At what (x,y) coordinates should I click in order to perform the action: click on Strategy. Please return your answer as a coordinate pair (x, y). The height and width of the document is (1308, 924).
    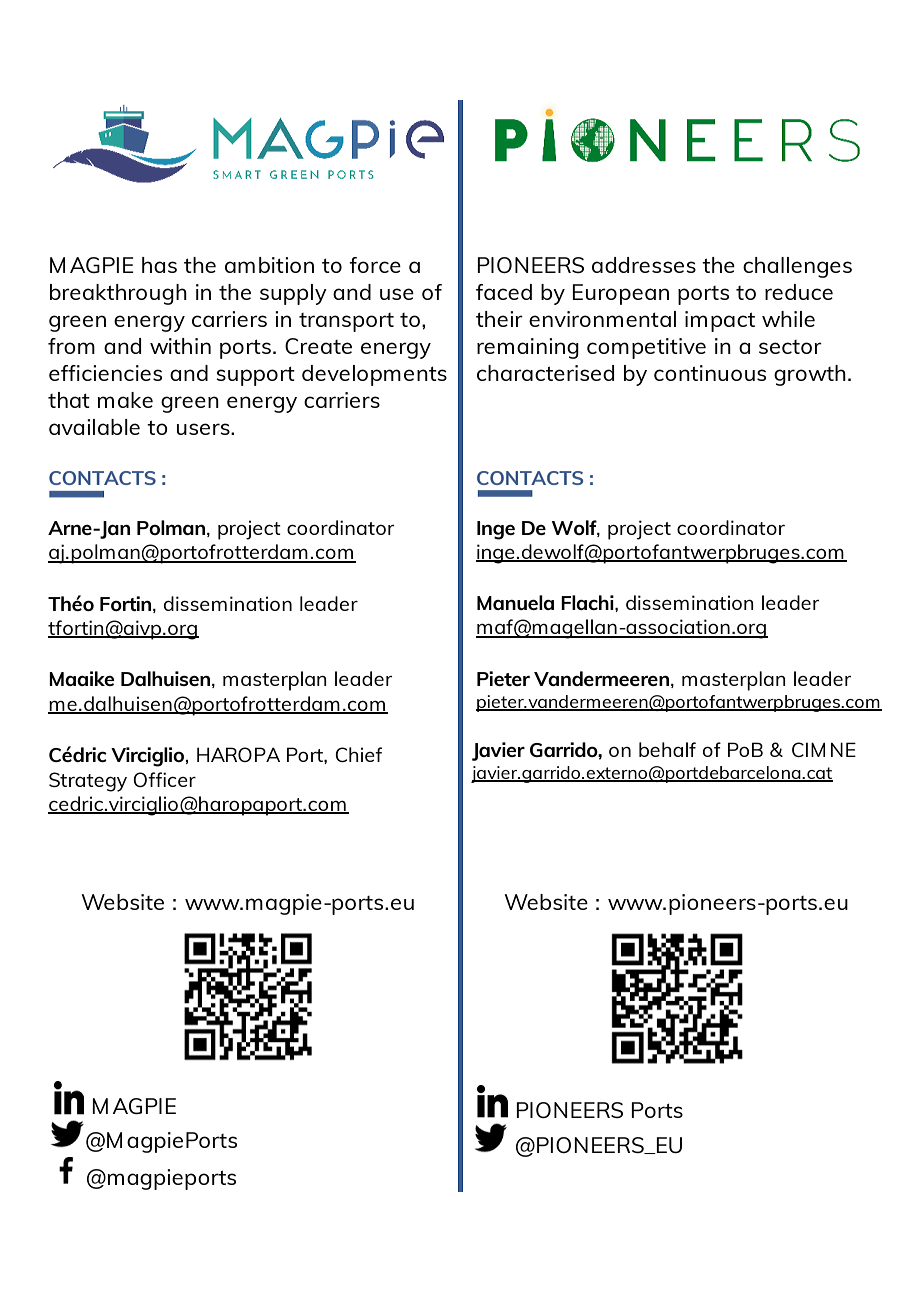
    Looking at the image, I should click on (88, 782).
